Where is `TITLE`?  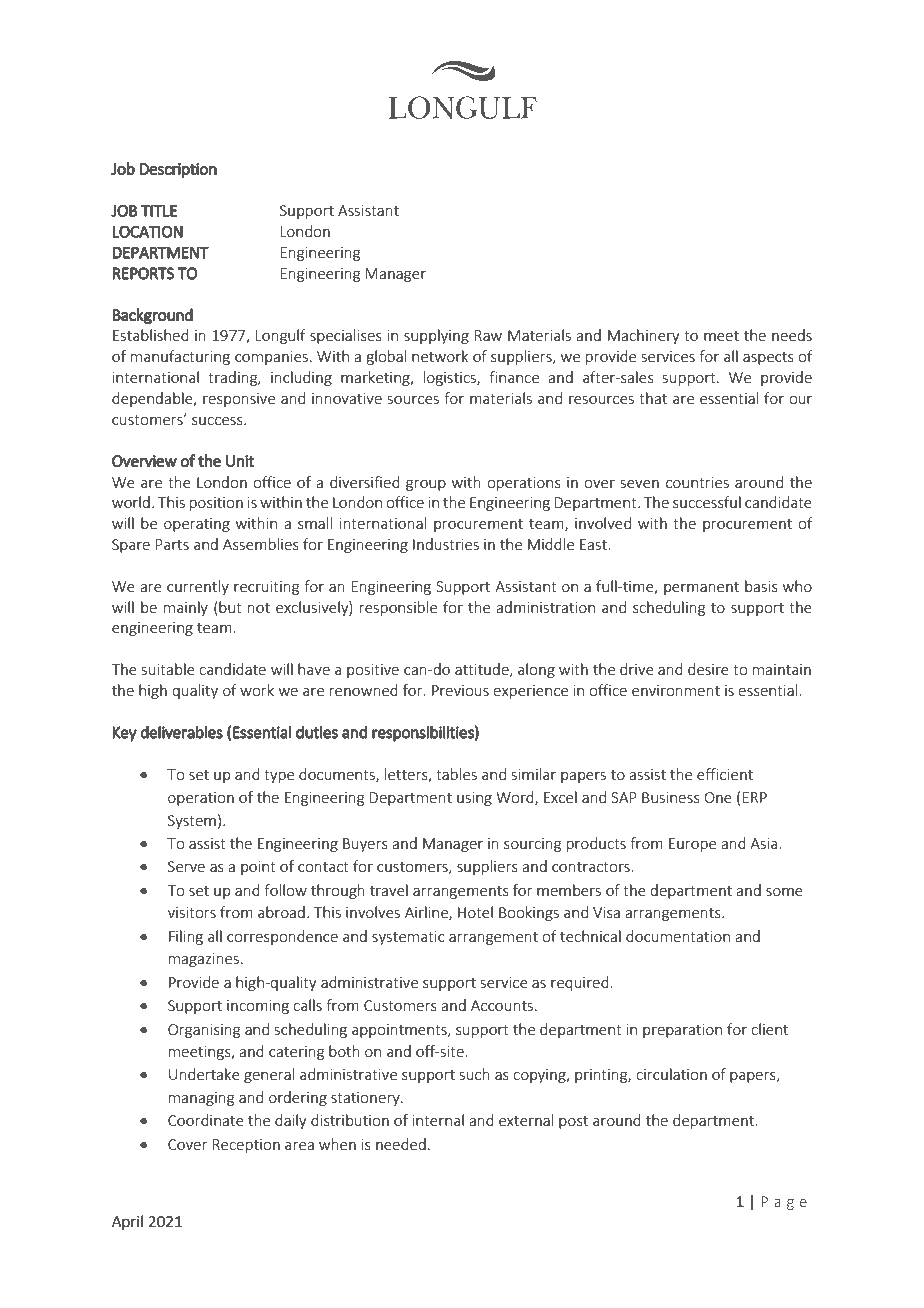 TITLE is located at coordinates (159, 211).
